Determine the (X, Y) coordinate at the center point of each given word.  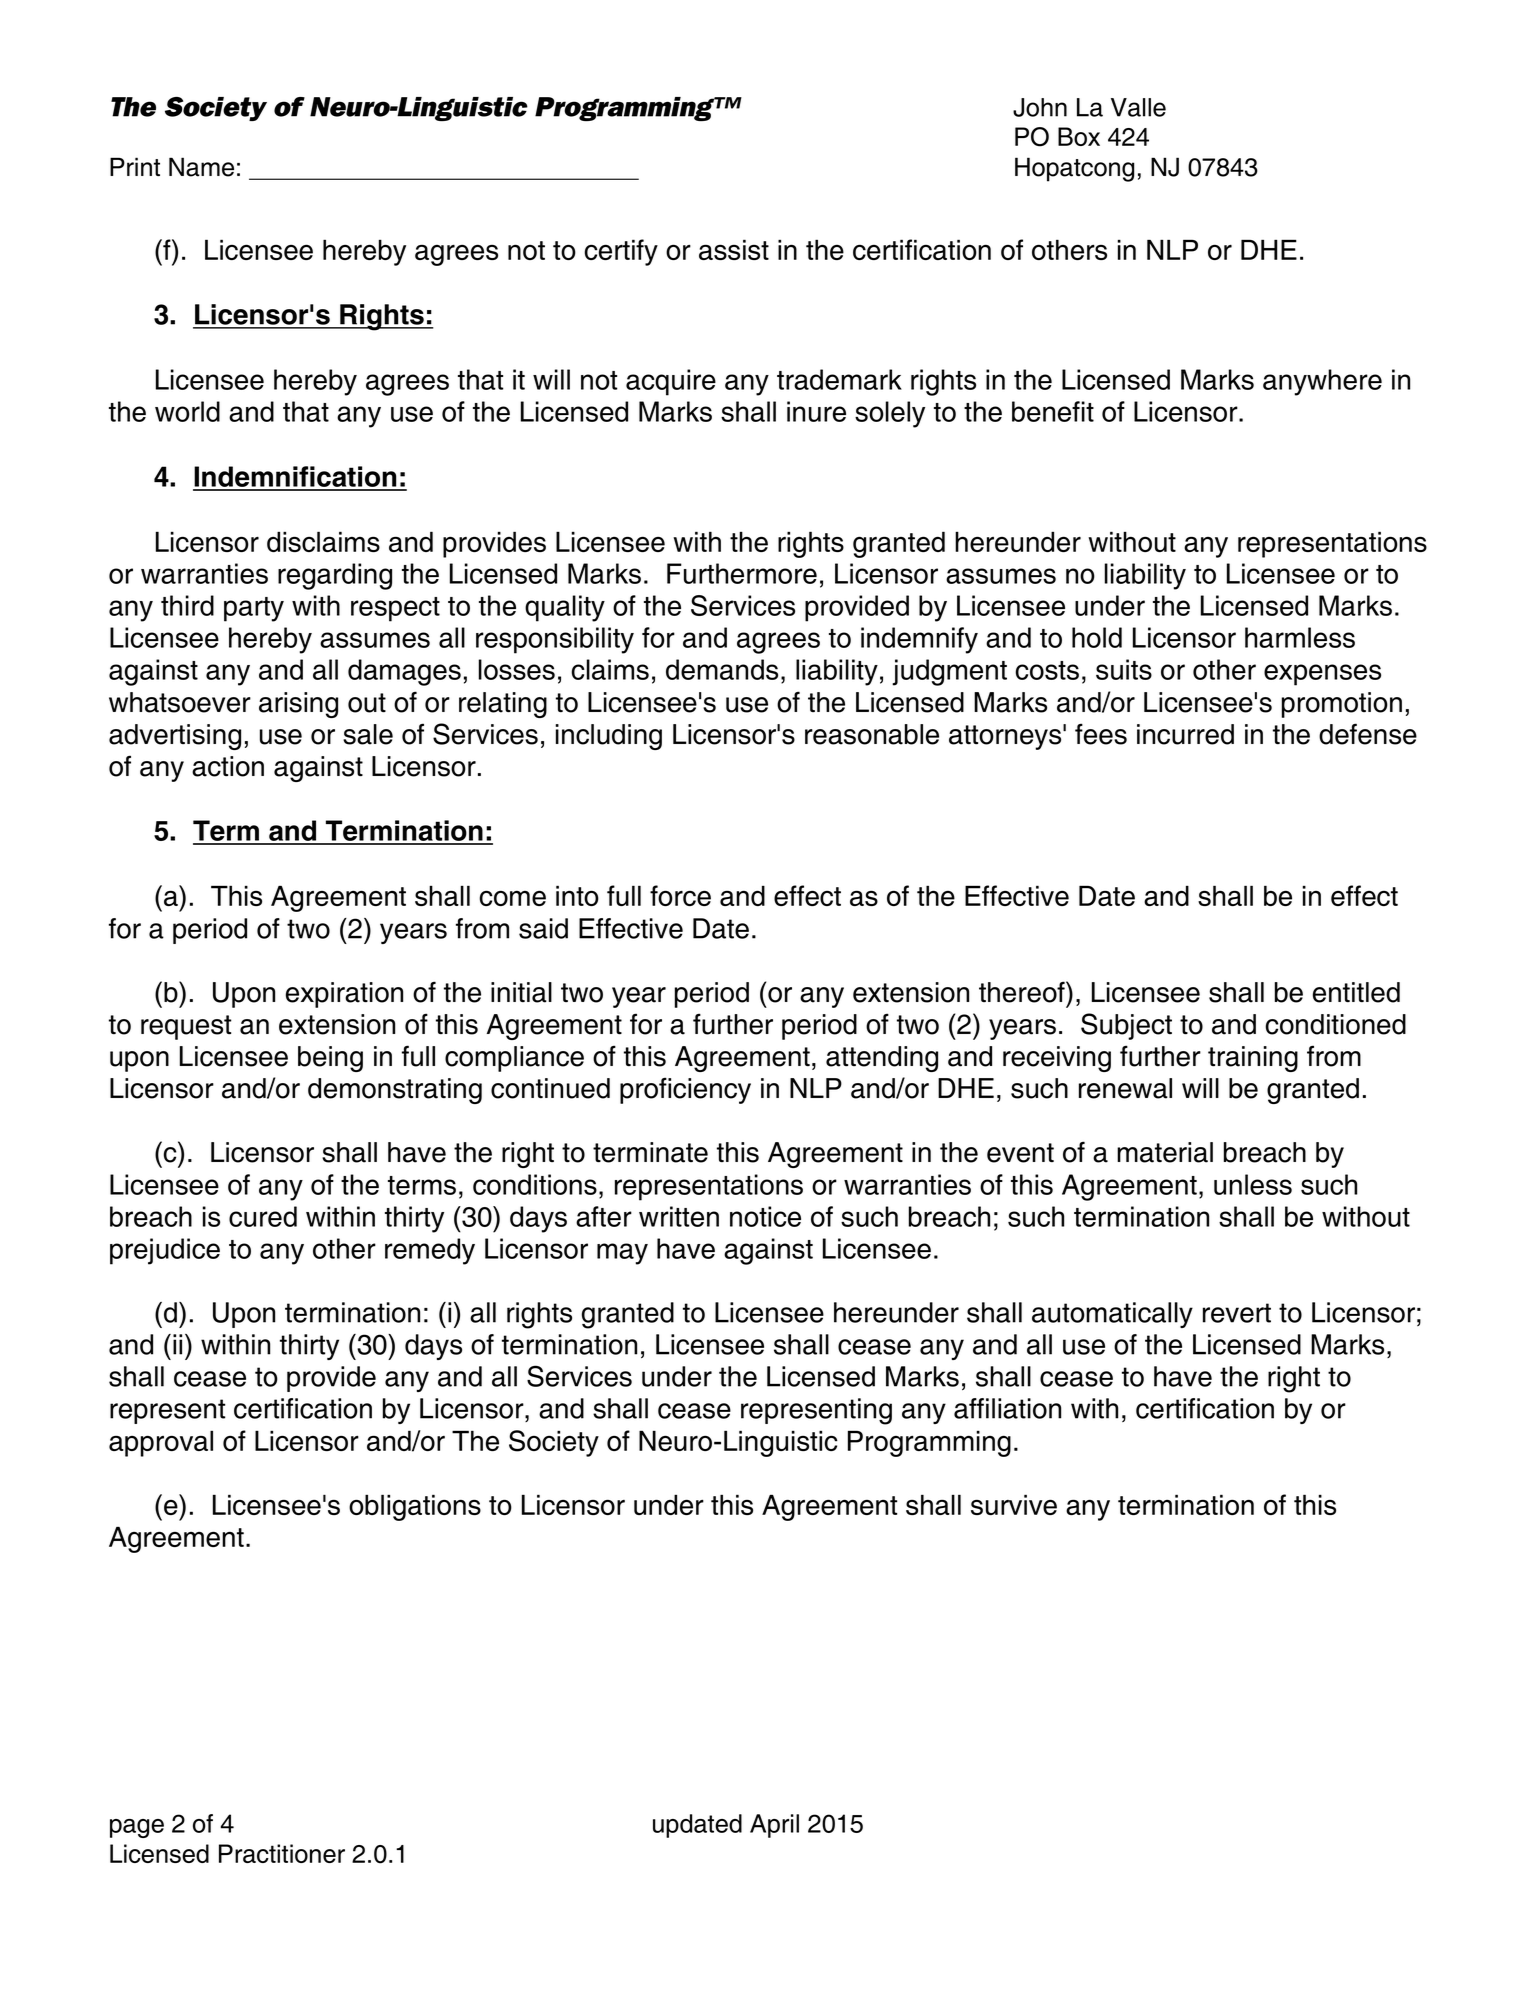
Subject (1126, 1026)
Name (201, 167)
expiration (344, 995)
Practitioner (282, 1853)
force (680, 895)
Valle (1138, 107)
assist (734, 249)
